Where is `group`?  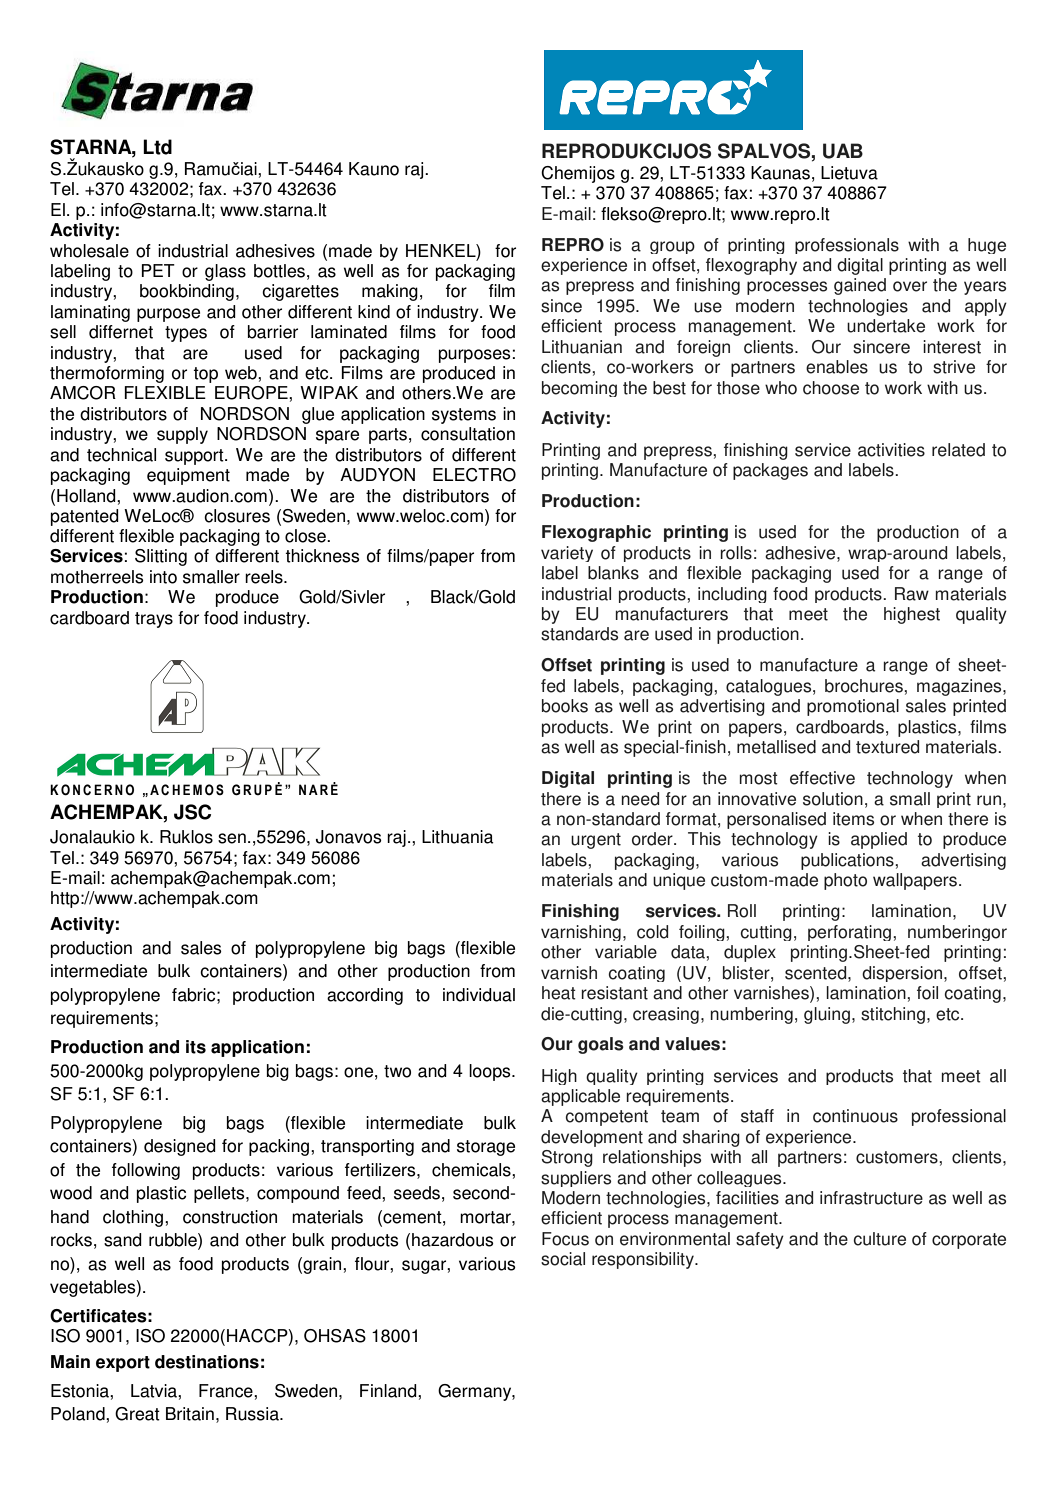
group is located at coordinates (672, 247).
